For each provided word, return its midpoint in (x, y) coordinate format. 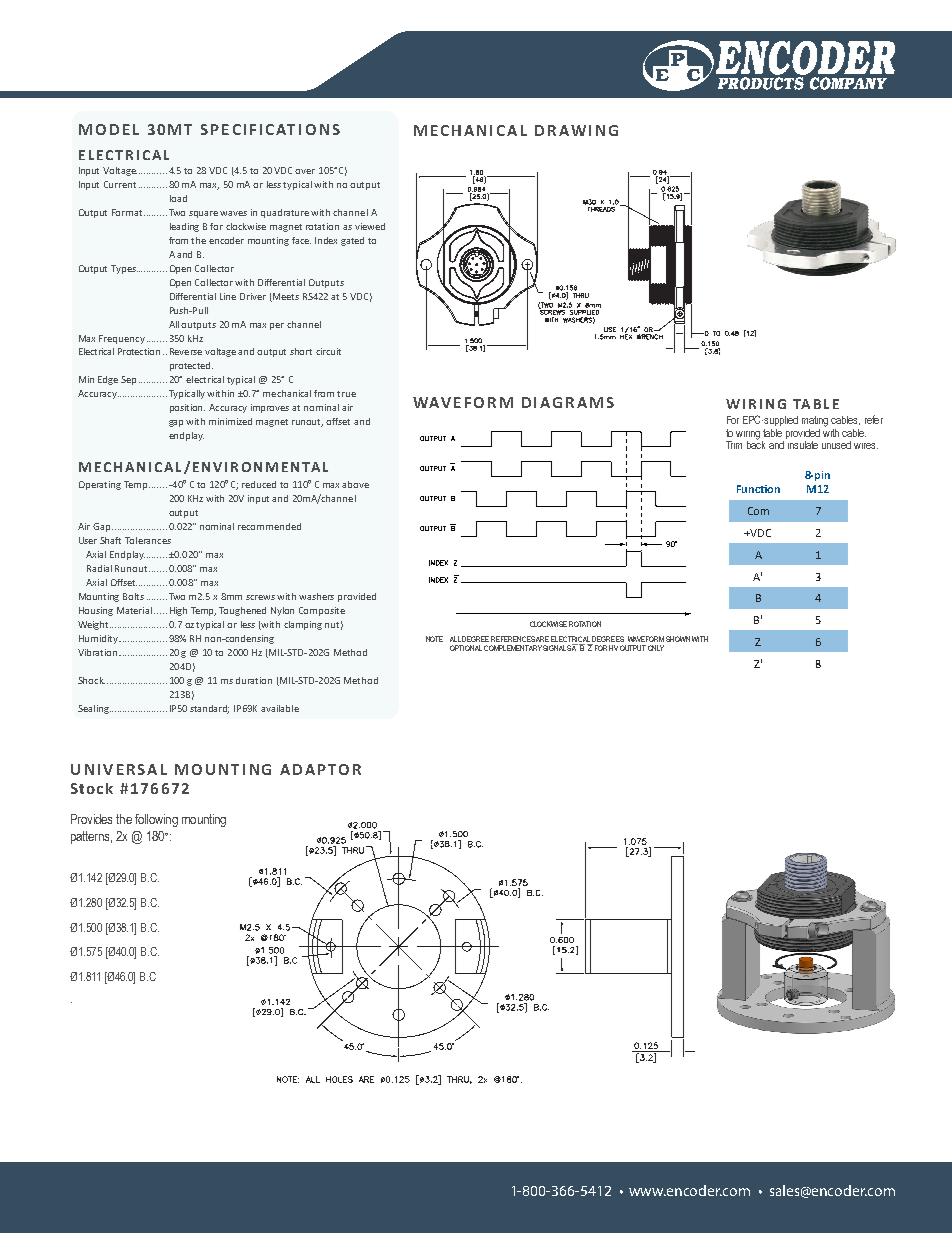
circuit (328, 351)
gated (352, 241)
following (156, 820)
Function (758, 489)
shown (678, 639)
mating (815, 421)
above (355, 484)
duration (254, 680)
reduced (259, 484)
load (178, 198)
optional (466, 648)
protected (191, 366)
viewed (370, 226)
